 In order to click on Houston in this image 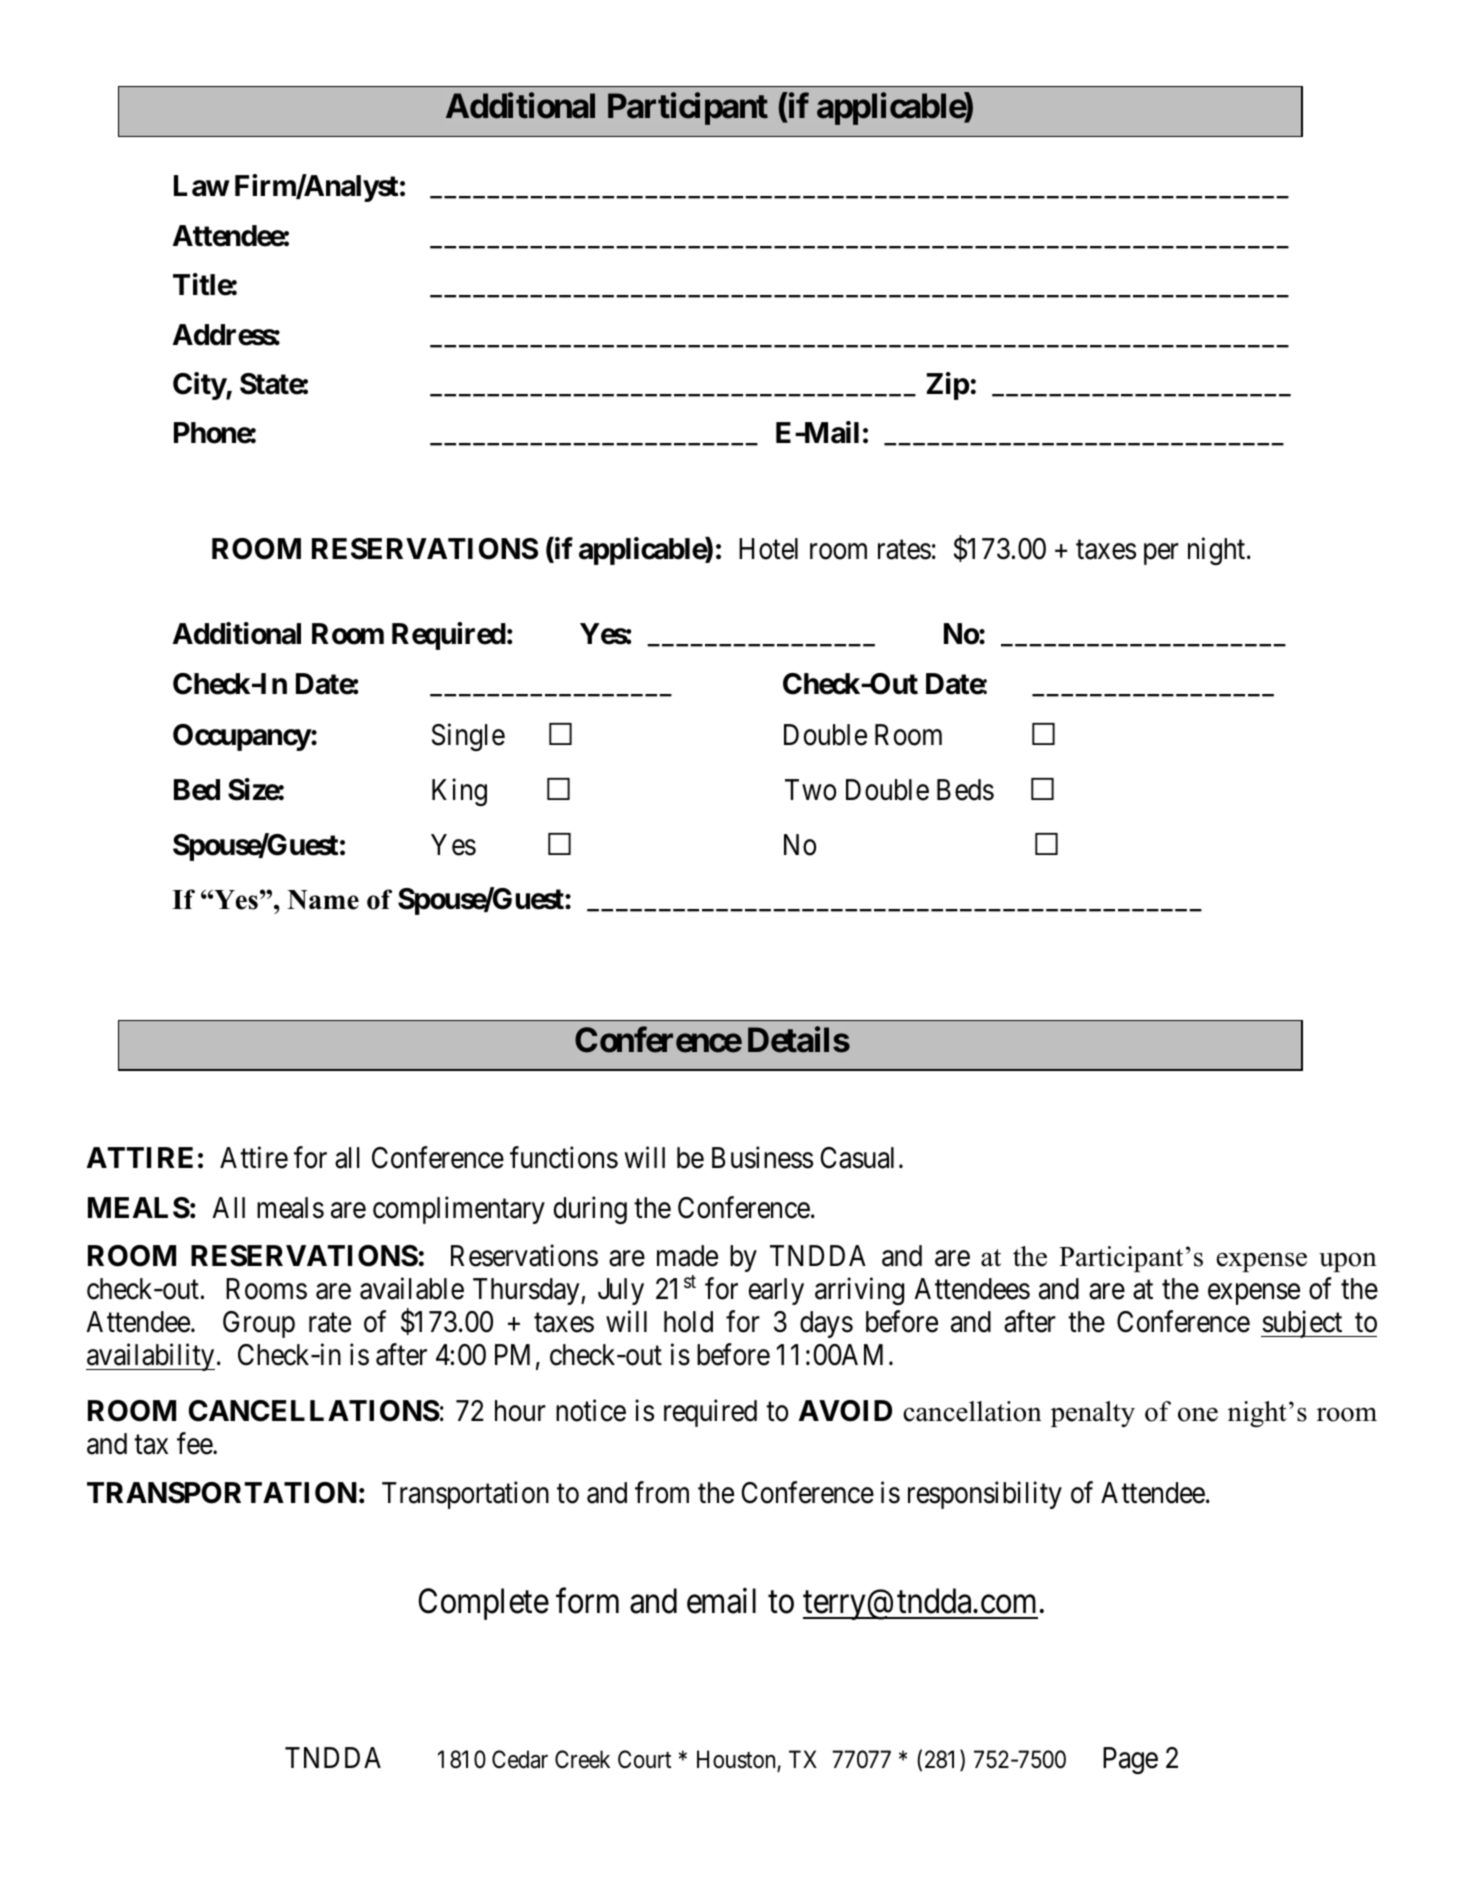, I will do `click(737, 1761)`.
